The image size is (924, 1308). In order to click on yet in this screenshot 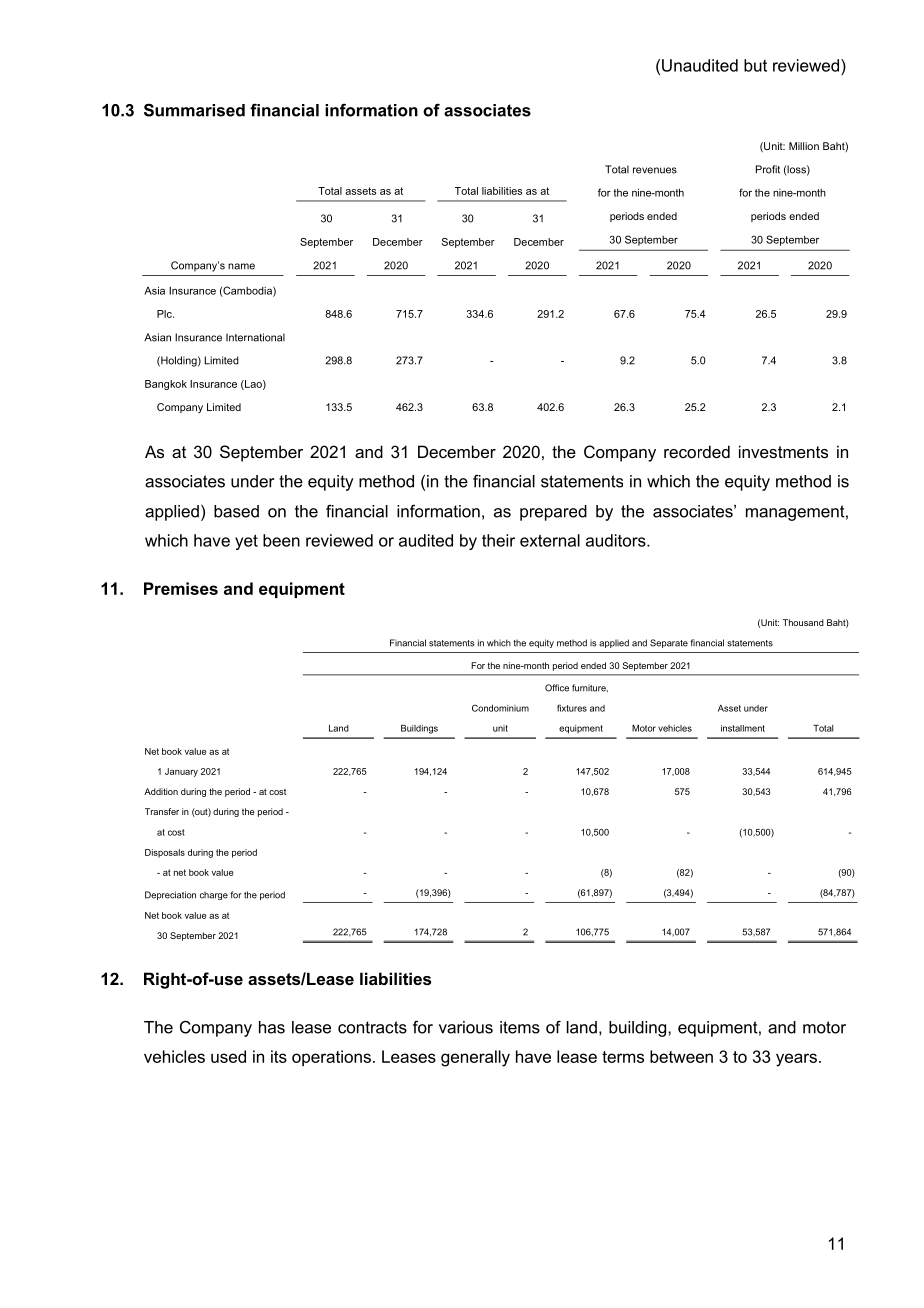, I will do `click(246, 542)`.
